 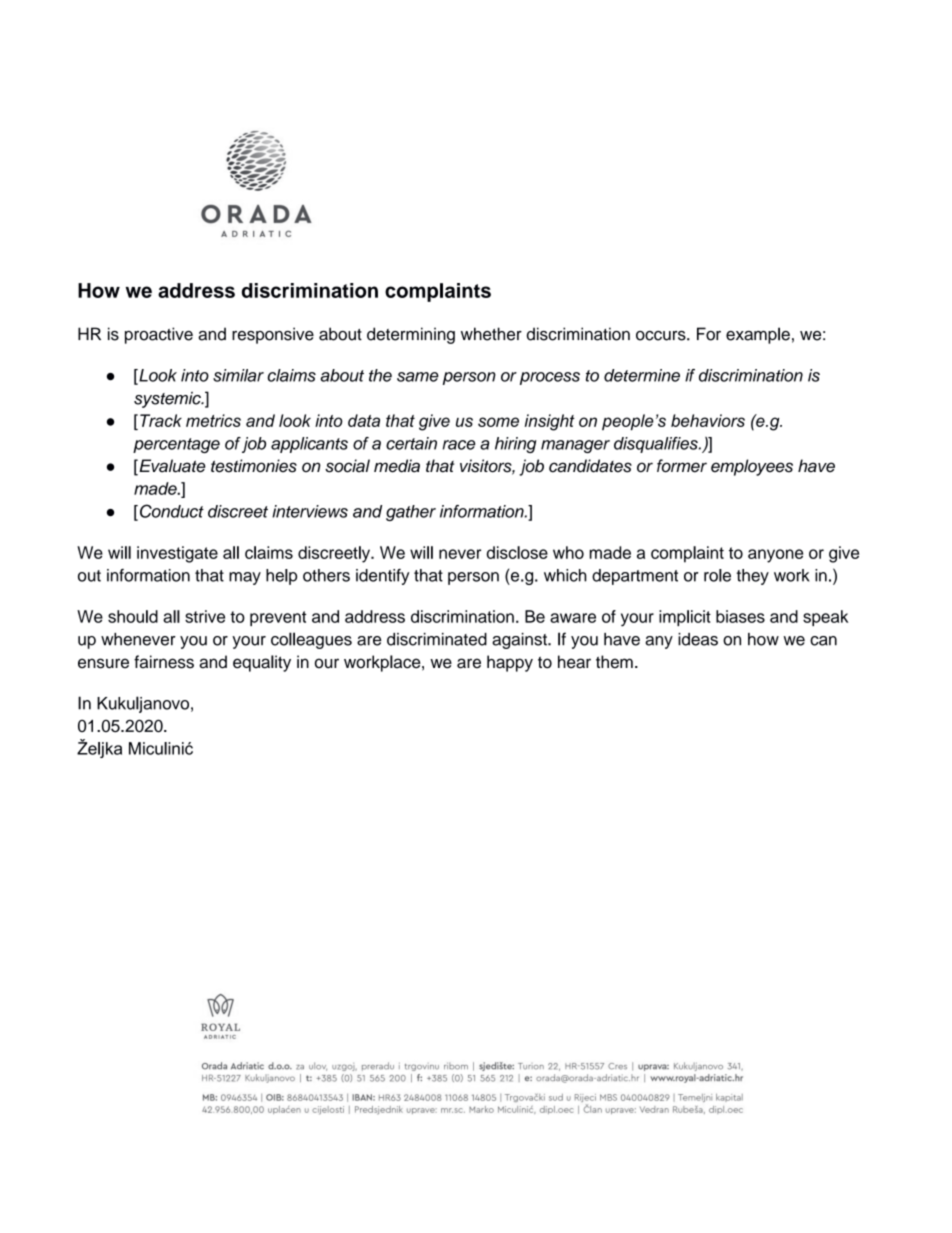 I want to click on fairness, so click(x=164, y=662).
